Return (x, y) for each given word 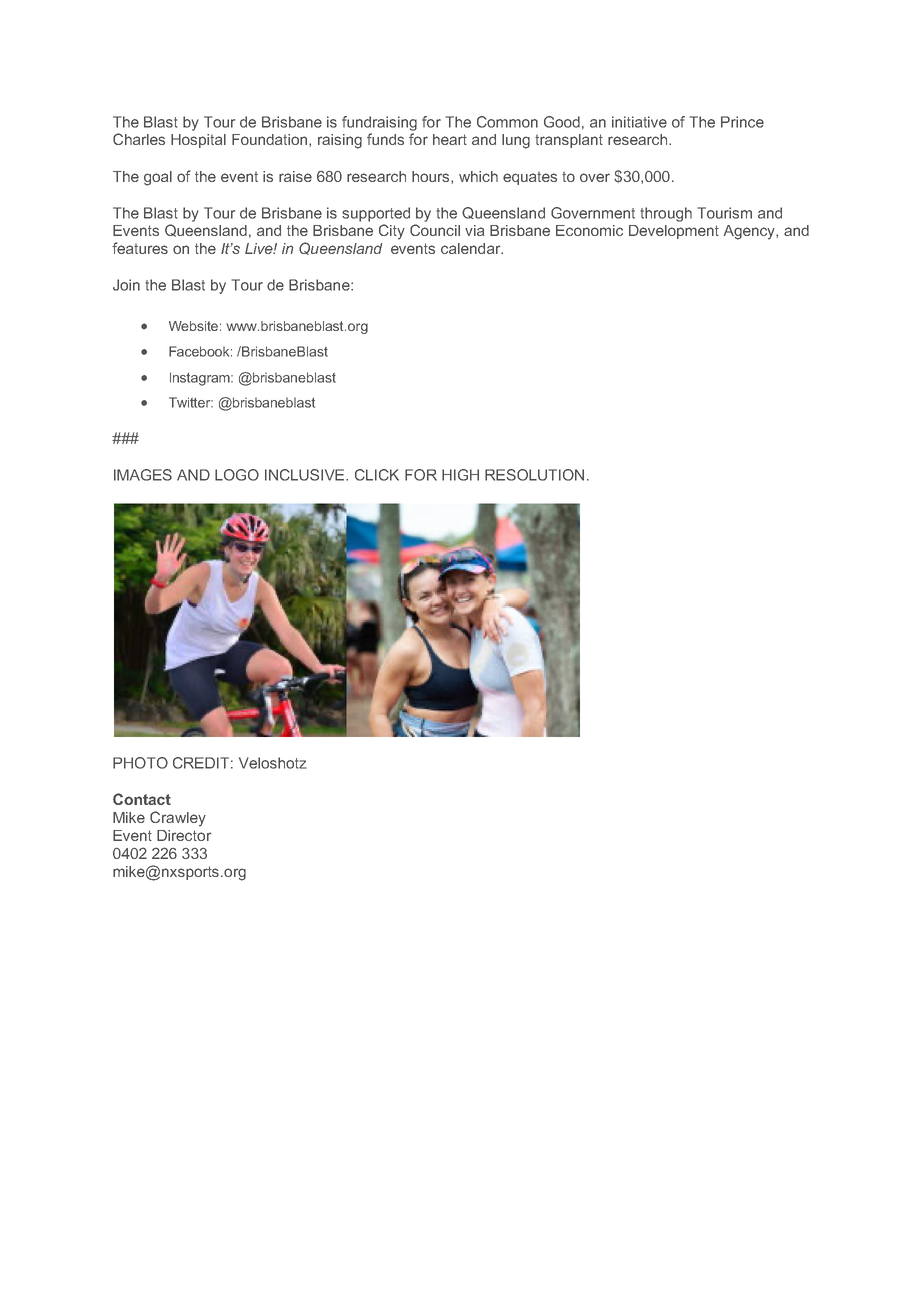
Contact (142, 799)
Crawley (178, 819)
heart (450, 139)
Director (184, 835)
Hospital (198, 141)
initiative (639, 122)
